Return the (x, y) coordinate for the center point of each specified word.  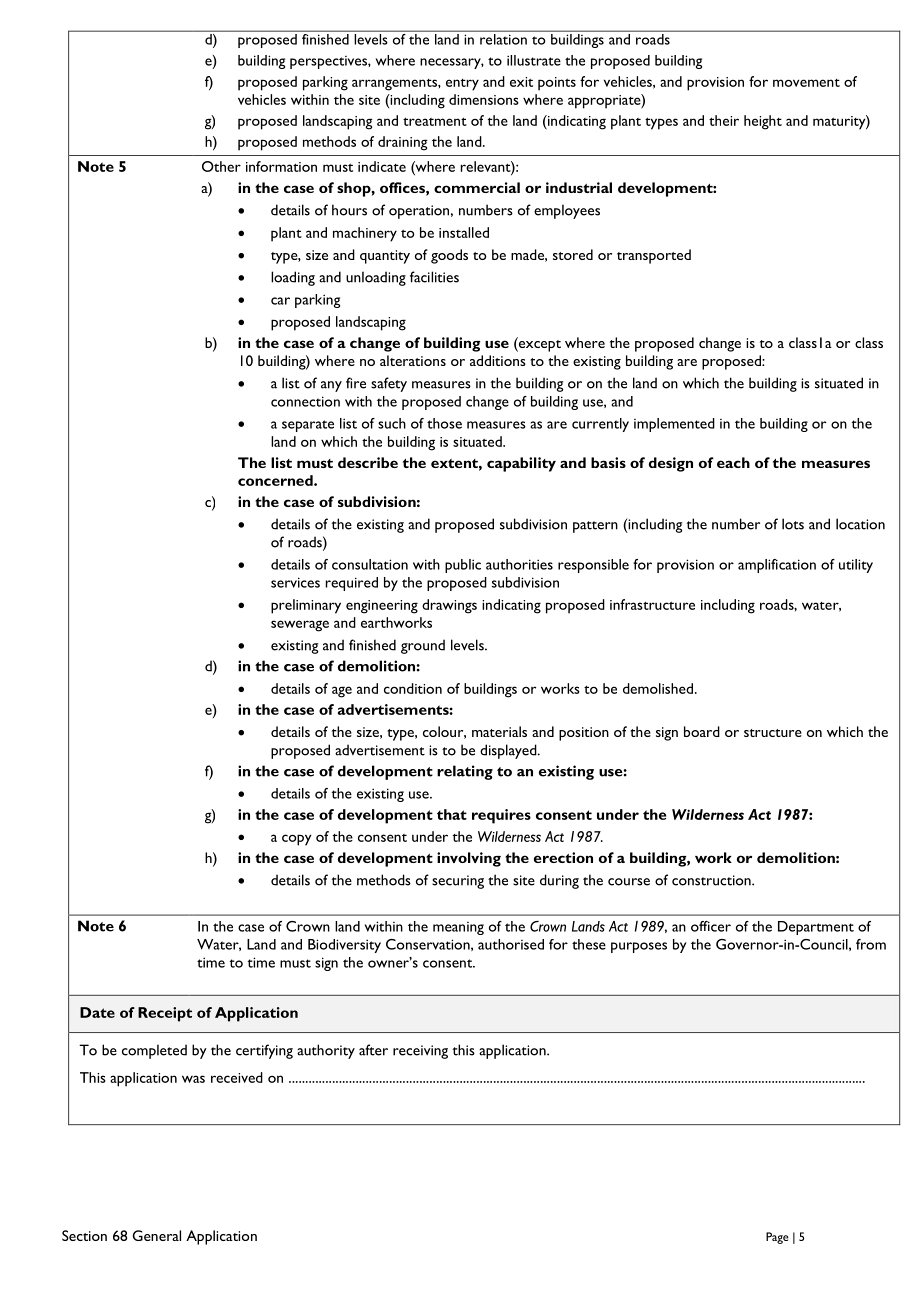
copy (296, 840)
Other (221, 166)
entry (462, 85)
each (733, 462)
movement (806, 83)
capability (521, 464)
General (157, 1235)
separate (308, 426)
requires (501, 816)
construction (712, 880)
